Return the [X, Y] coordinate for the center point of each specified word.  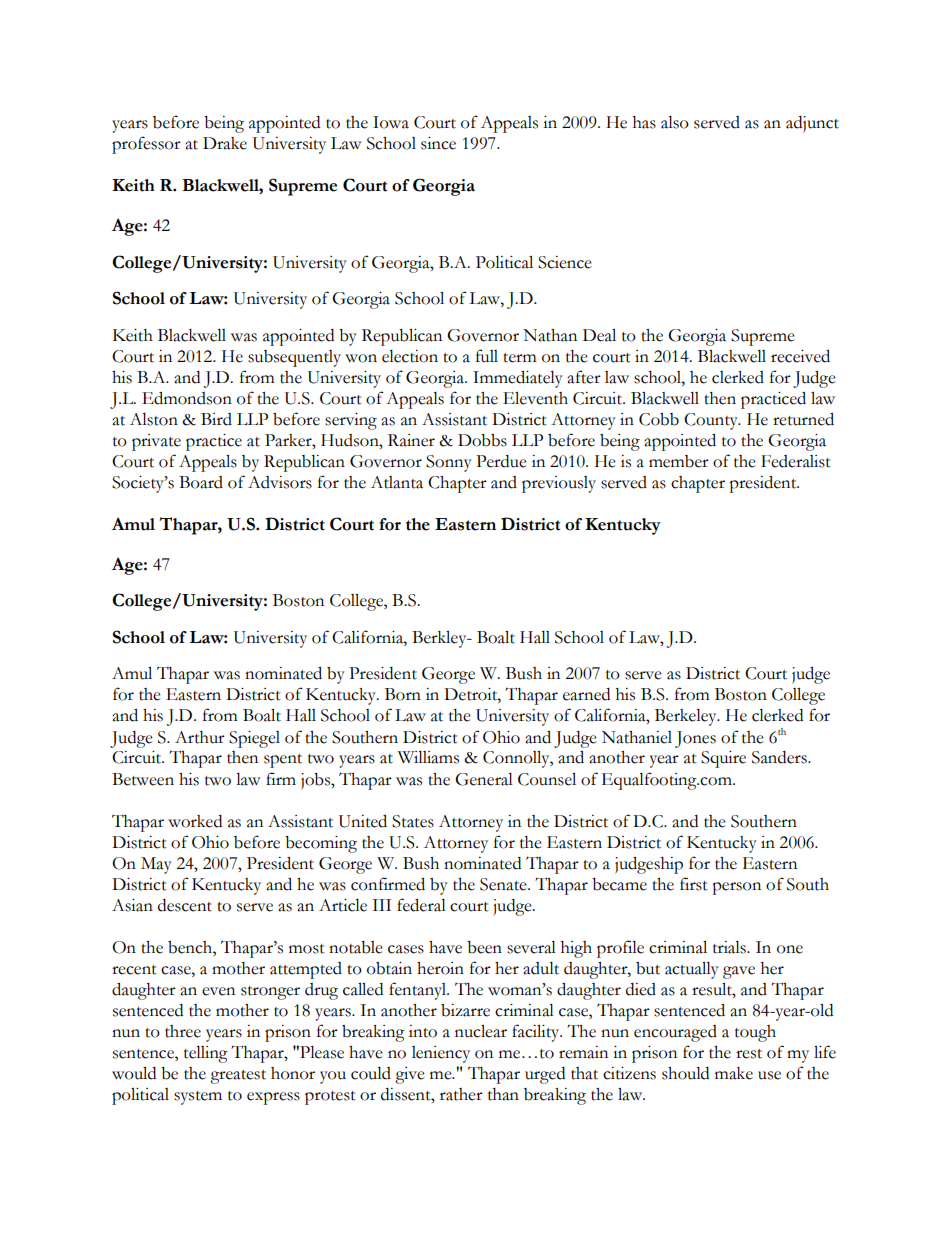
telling [206, 1054]
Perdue [501, 461]
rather [461, 1094]
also [675, 122]
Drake [225, 143]
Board [201, 482]
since [438, 143]
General [484, 779]
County [712, 421]
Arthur [200, 737]
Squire [723, 759]
